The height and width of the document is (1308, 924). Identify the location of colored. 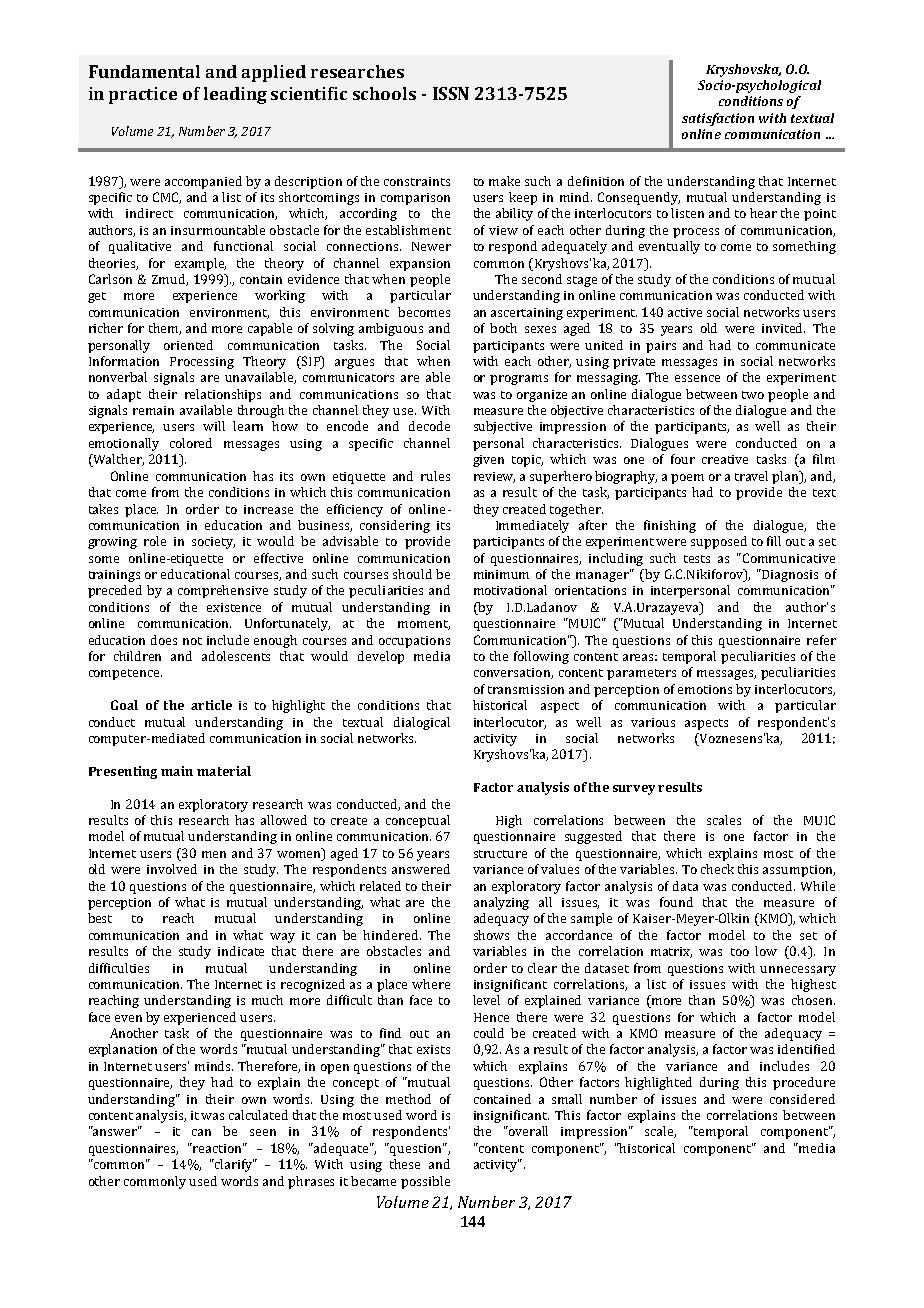
(191, 443).
